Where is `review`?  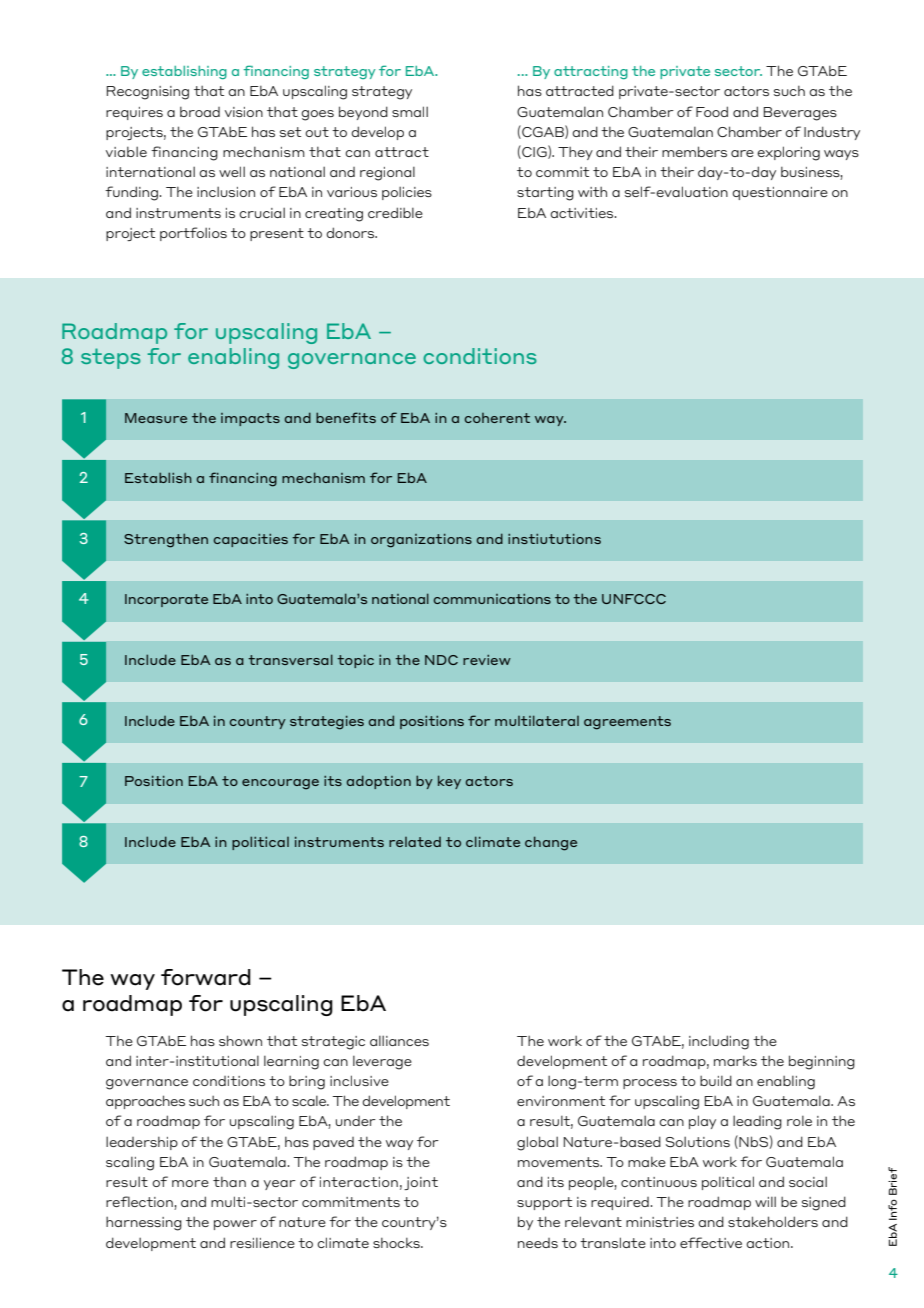
review is located at coordinates (487, 660).
